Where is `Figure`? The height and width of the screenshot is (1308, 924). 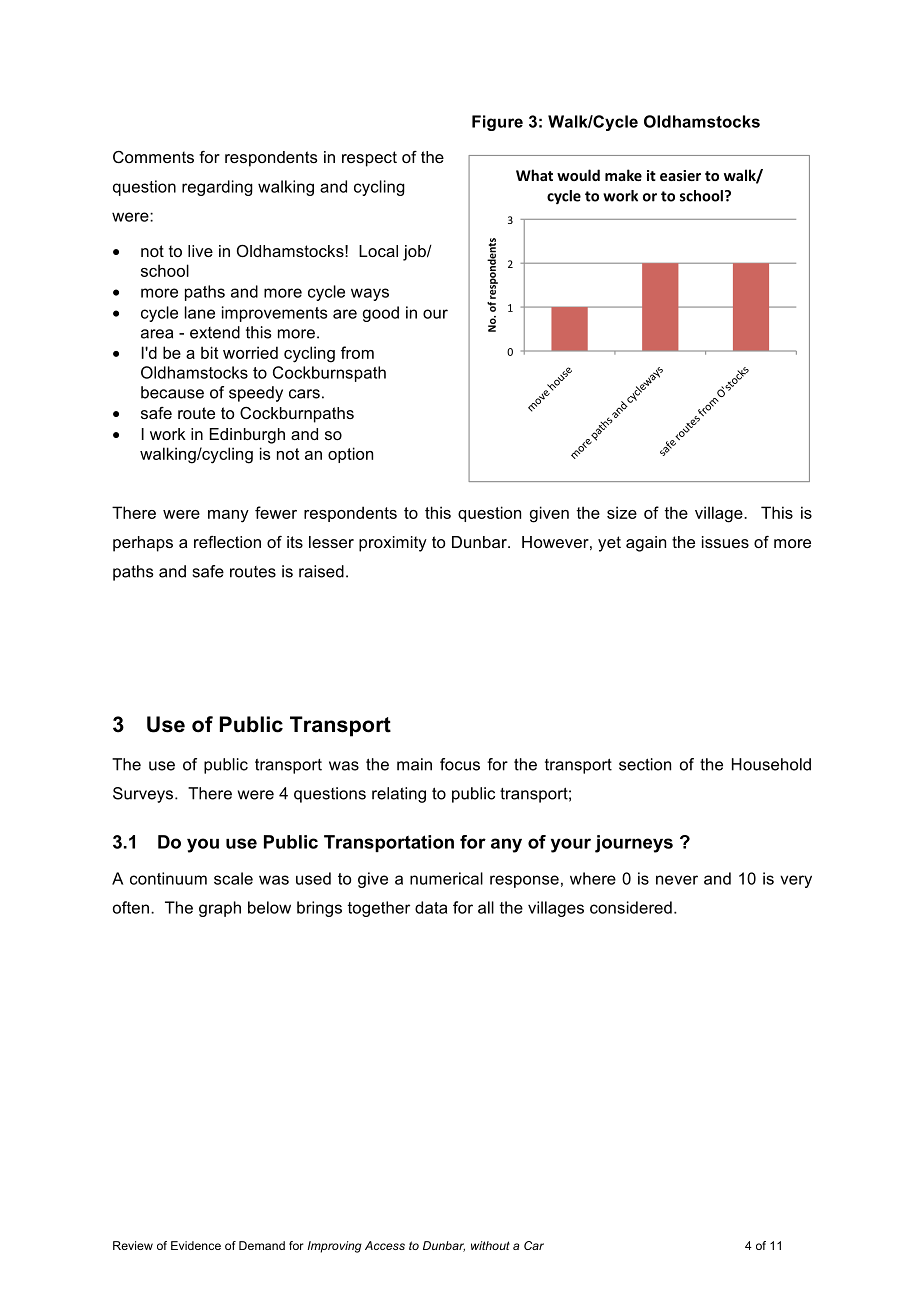
Figure is located at coordinates (497, 123).
